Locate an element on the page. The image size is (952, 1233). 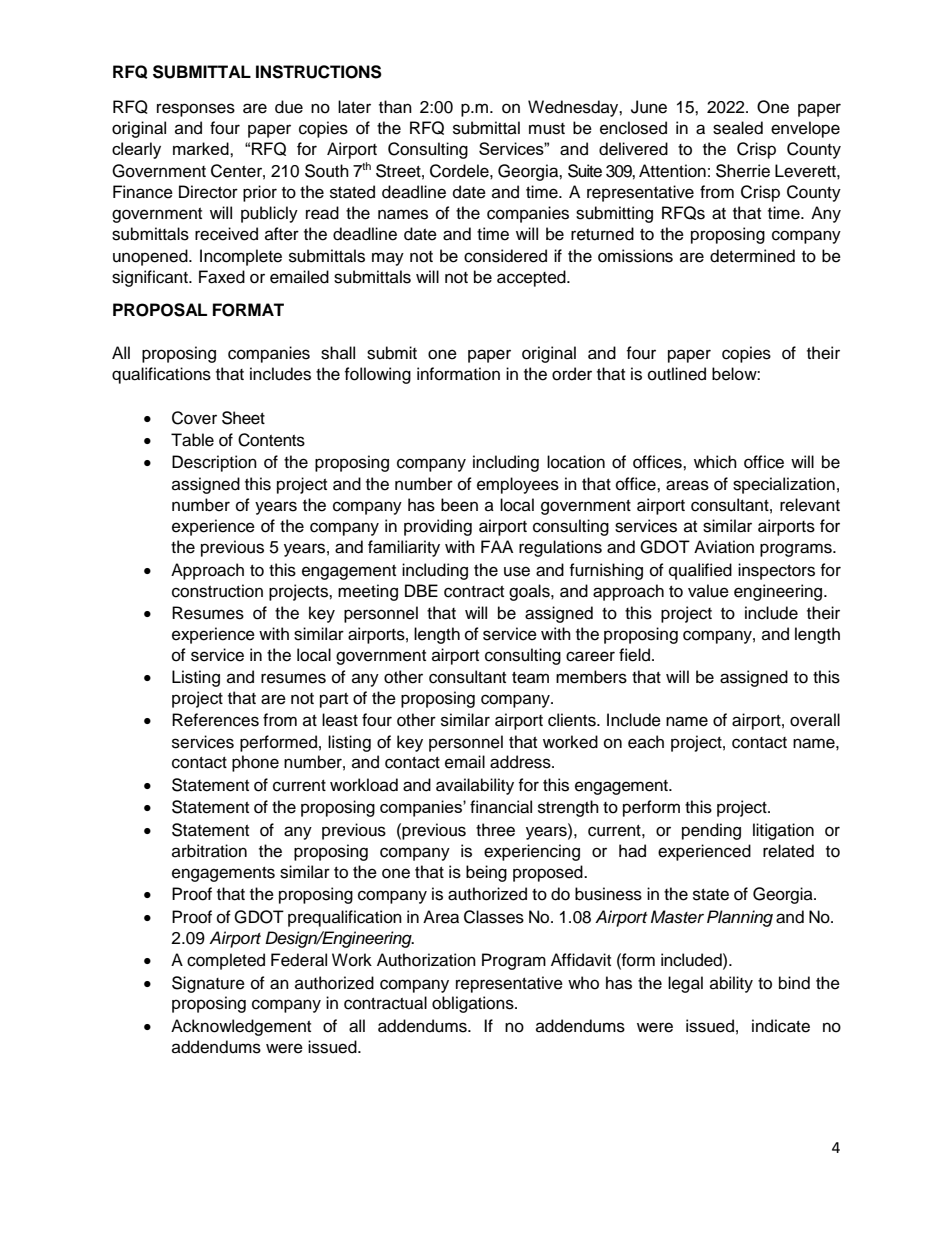
overall is located at coordinates (815, 720).
